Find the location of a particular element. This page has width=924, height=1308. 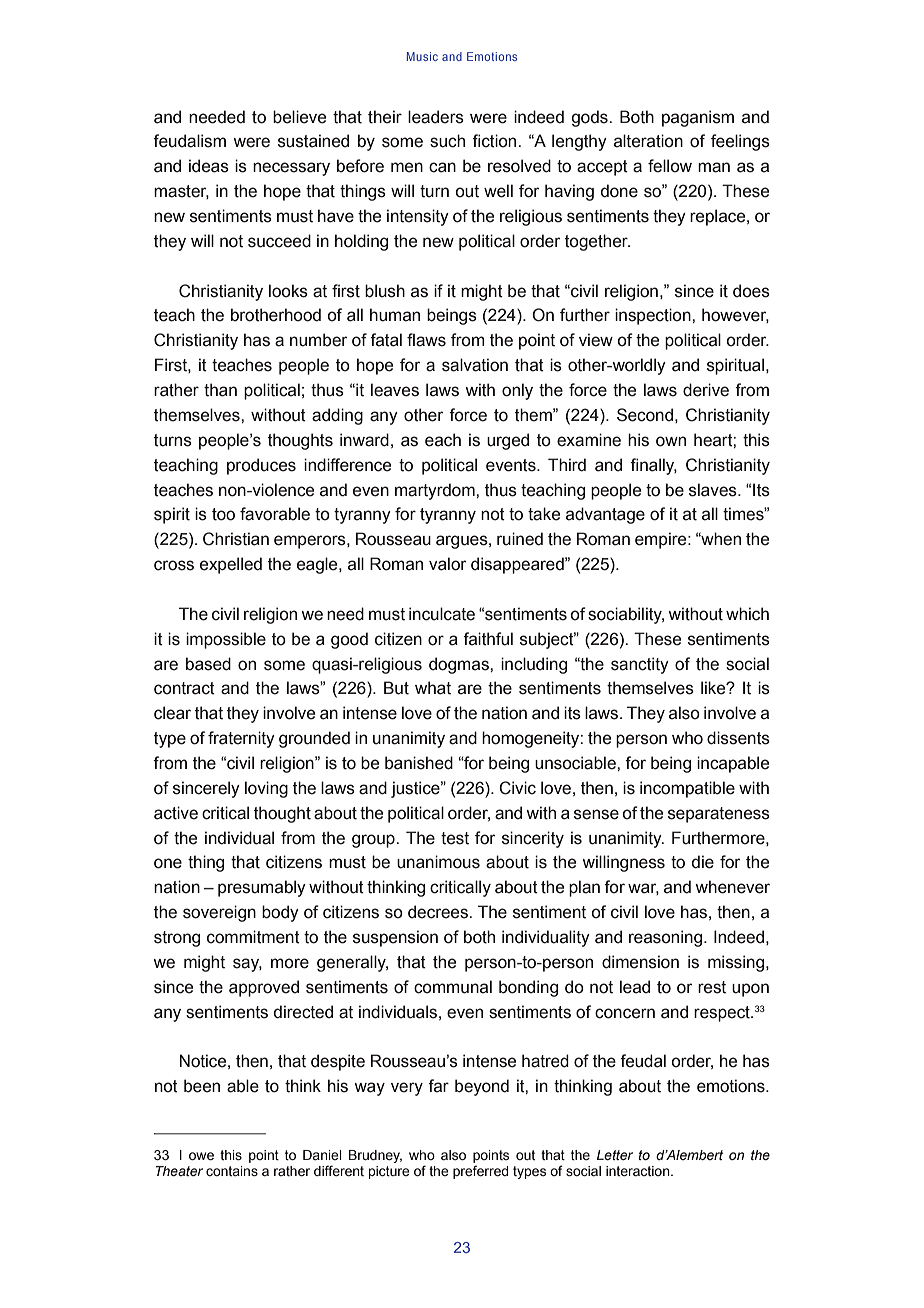

Music is located at coordinates (422, 56).
